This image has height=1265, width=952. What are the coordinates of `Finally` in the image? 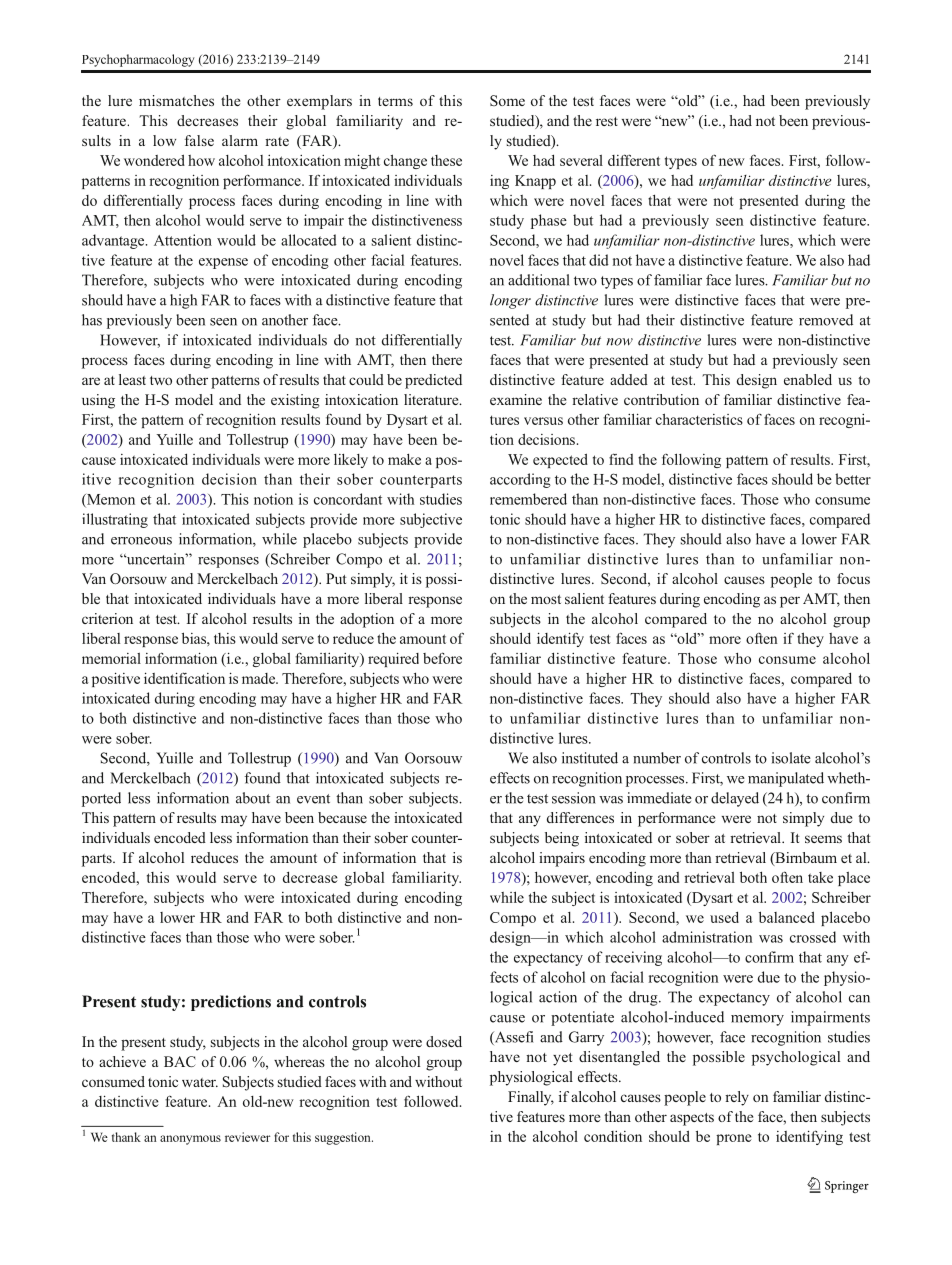 It's located at (531, 1098).
